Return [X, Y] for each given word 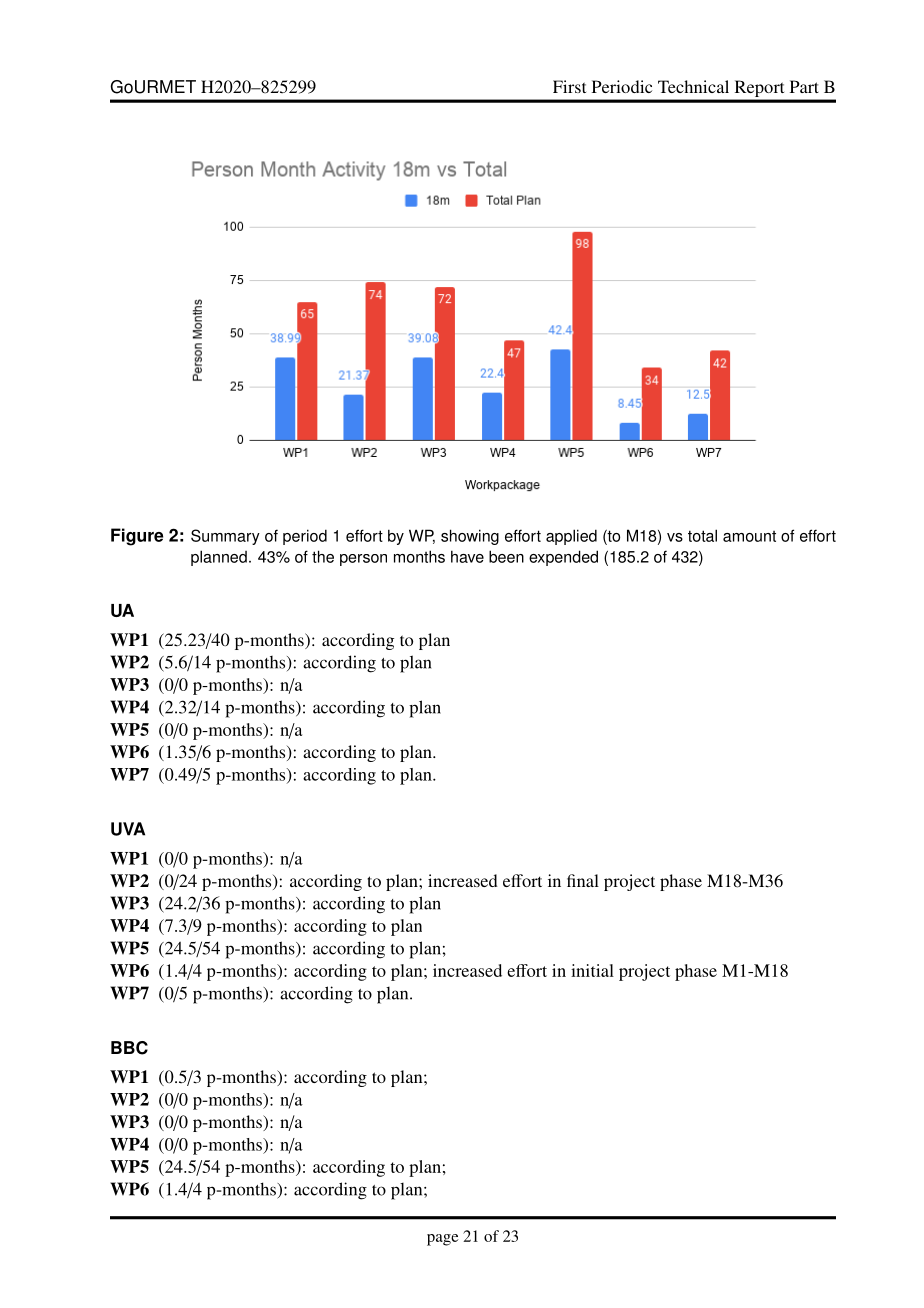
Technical [693, 86]
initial [592, 970]
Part [804, 86]
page [443, 1240]
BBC [129, 1048]
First [569, 86]
